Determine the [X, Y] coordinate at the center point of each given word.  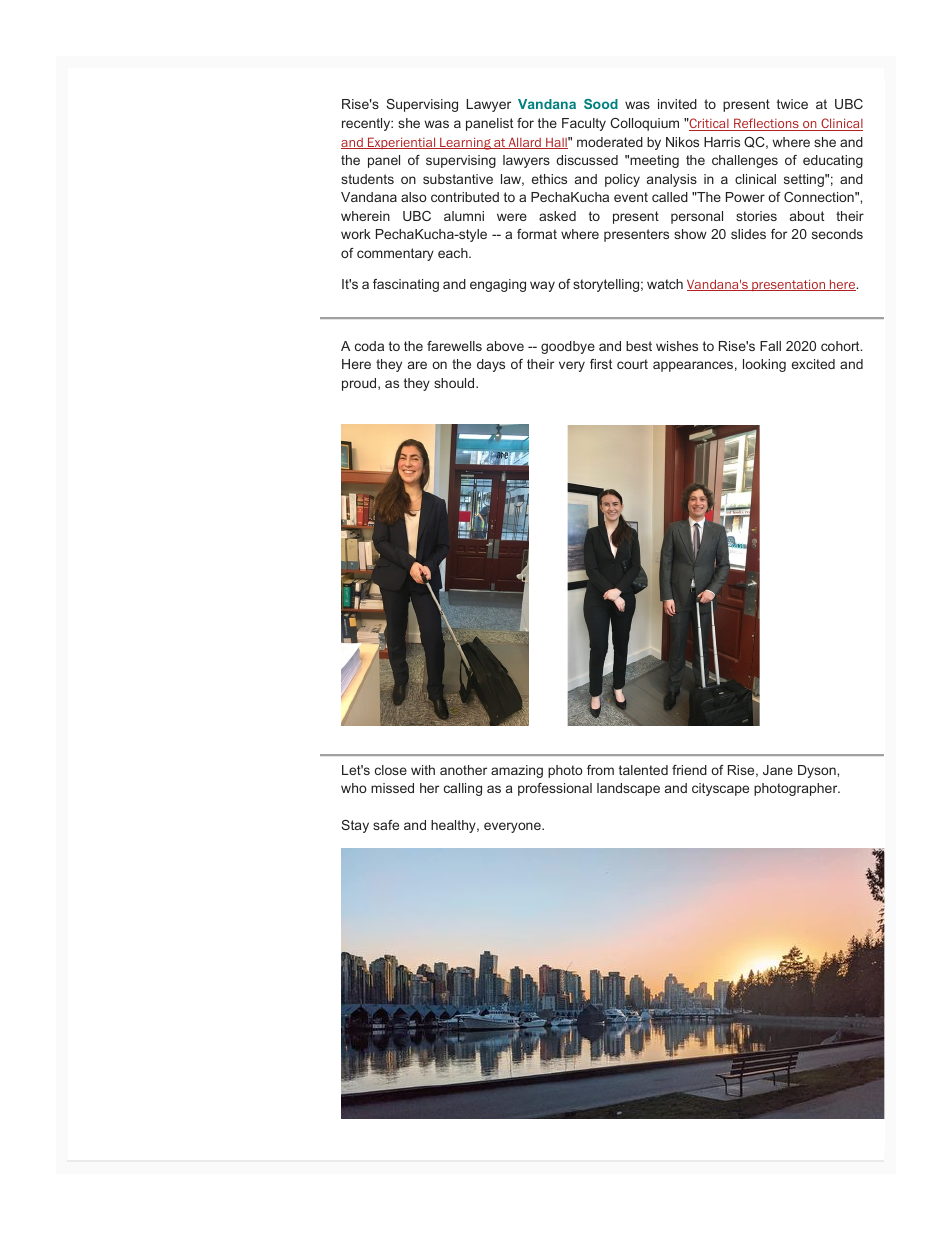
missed [392, 788]
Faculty [584, 124]
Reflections [766, 124]
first [601, 364]
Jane [778, 770]
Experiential [402, 143]
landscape [628, 789]
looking [764, 365]
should [455, 383]
